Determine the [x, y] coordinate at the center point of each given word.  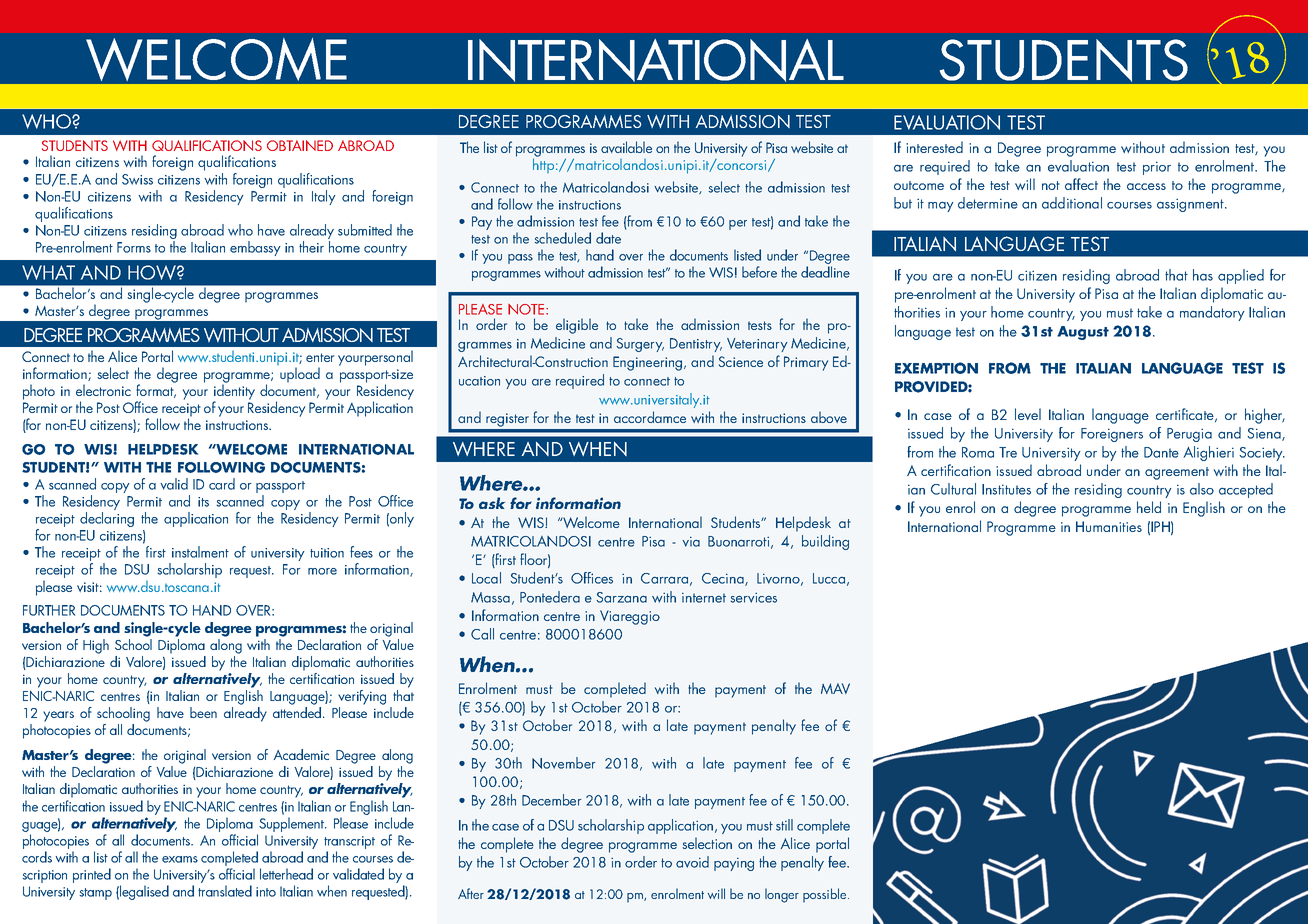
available [626, 147]
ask [492, 503]
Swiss [137, 179]
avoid [692, 862]
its [203, 502]
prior [1157, 168]
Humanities [1109, 526]
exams [180, 859]
